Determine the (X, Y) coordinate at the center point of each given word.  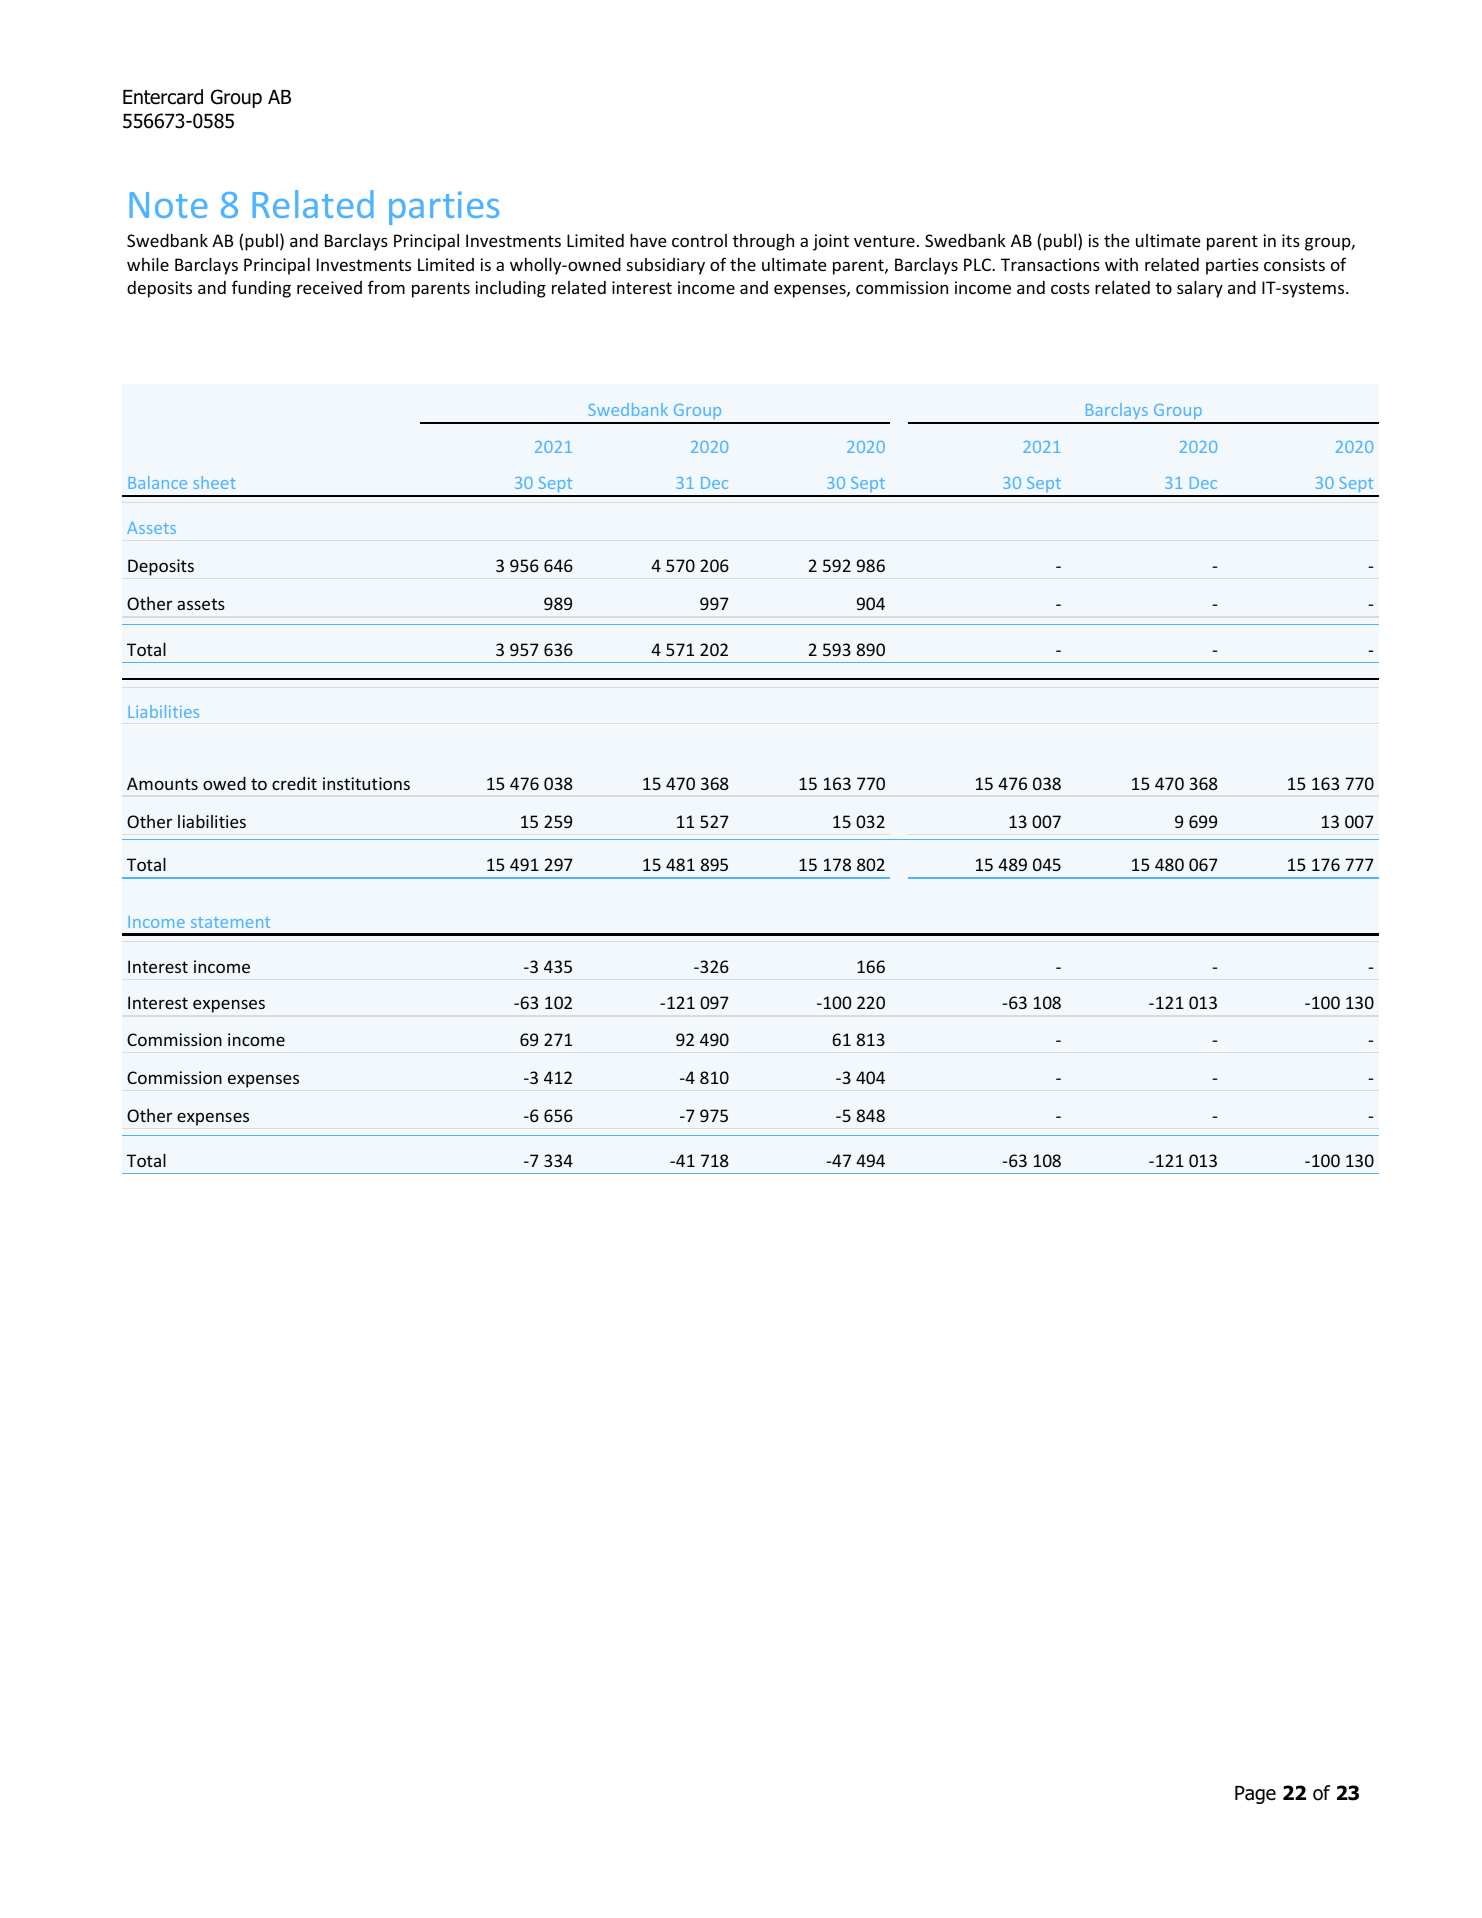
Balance (158, 482)
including (510, 289)
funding (261, 289)
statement (230, 922)
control (699, 240)
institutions (366, 783)
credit (294, 783)
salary (1200, 289)
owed (224, 783)
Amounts (162, 783)
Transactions (1050, 264)
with (1121, 264)
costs (1070, 288)
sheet (214, 482)
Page (1255, 1795)
